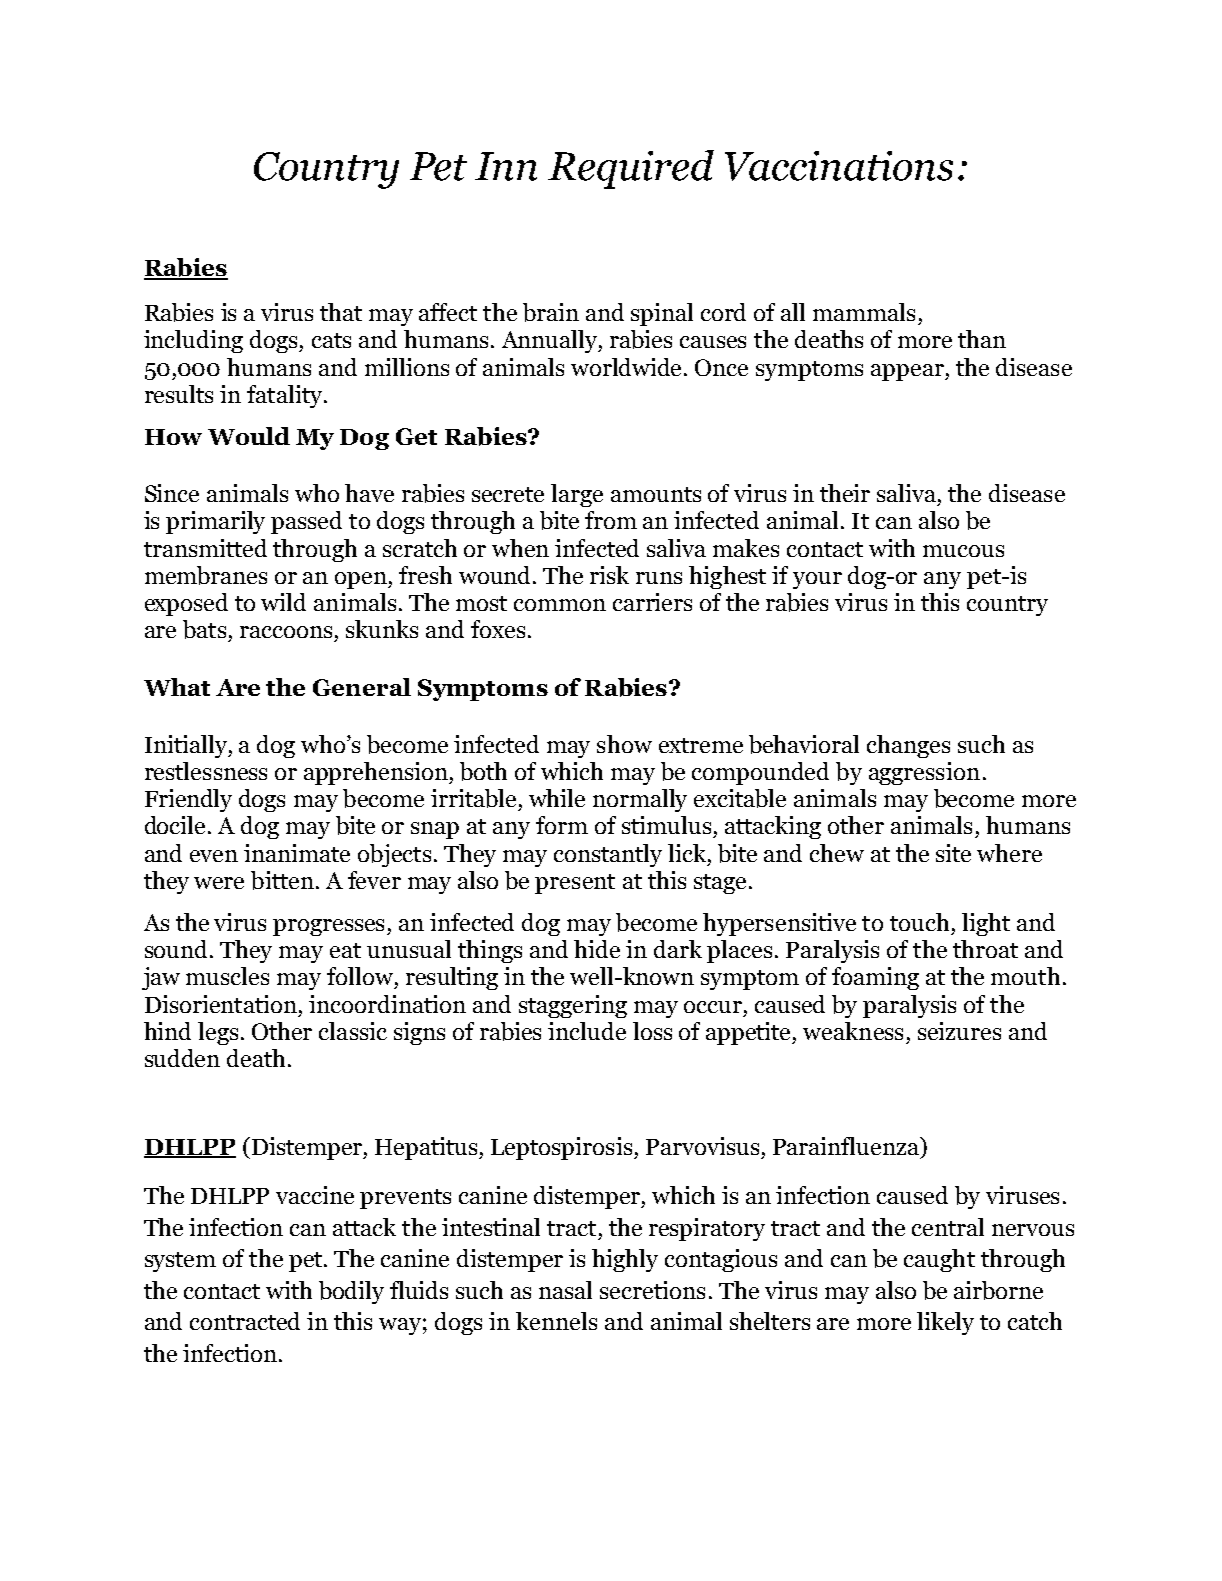 The image size is (1222, 1581). What do you see at coordinates (839, 166) in the document?
I see `Vaccinations` at bounding box center [839, 166].
